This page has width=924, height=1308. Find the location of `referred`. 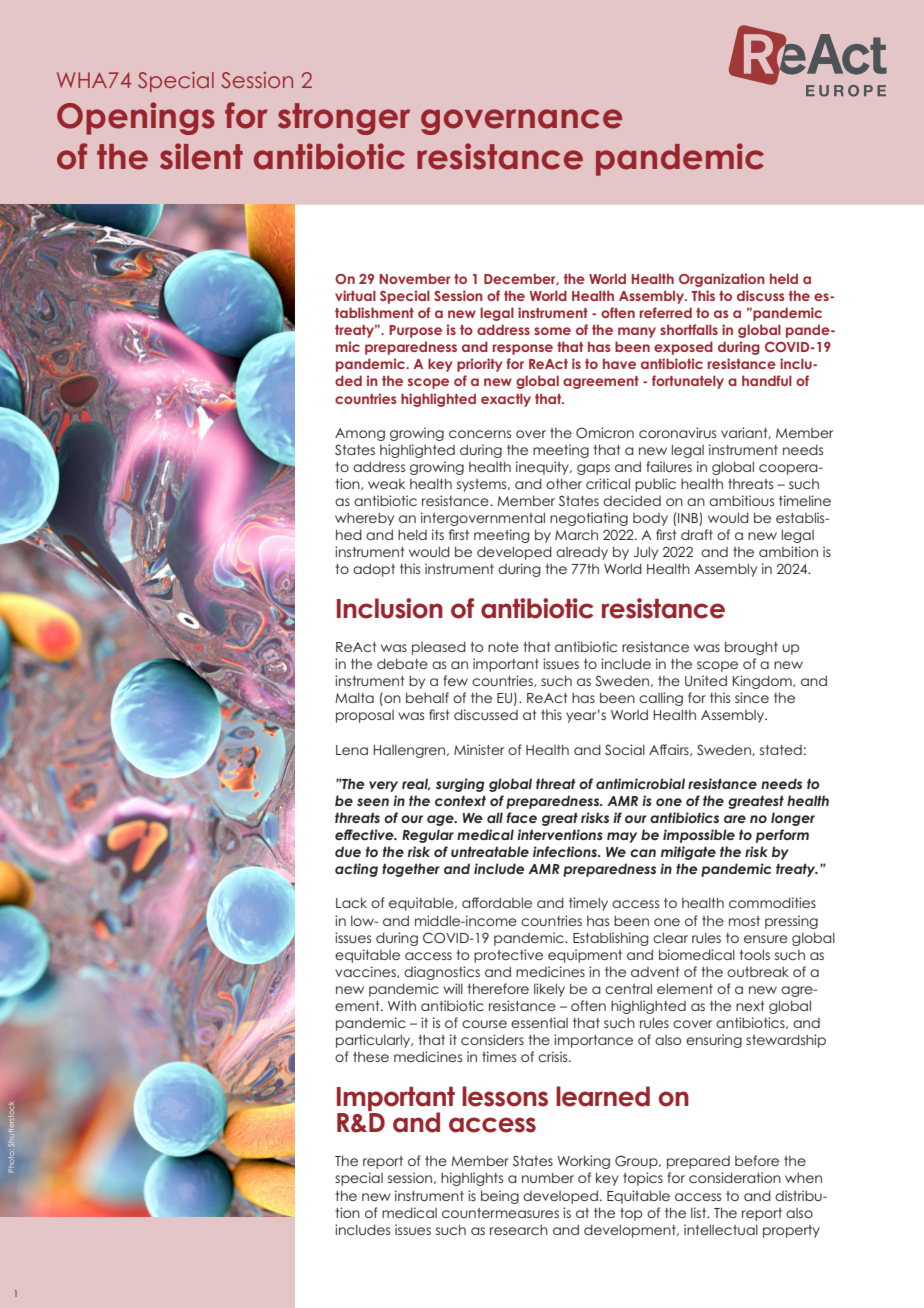

referred is located at coordinates (666, 312).
